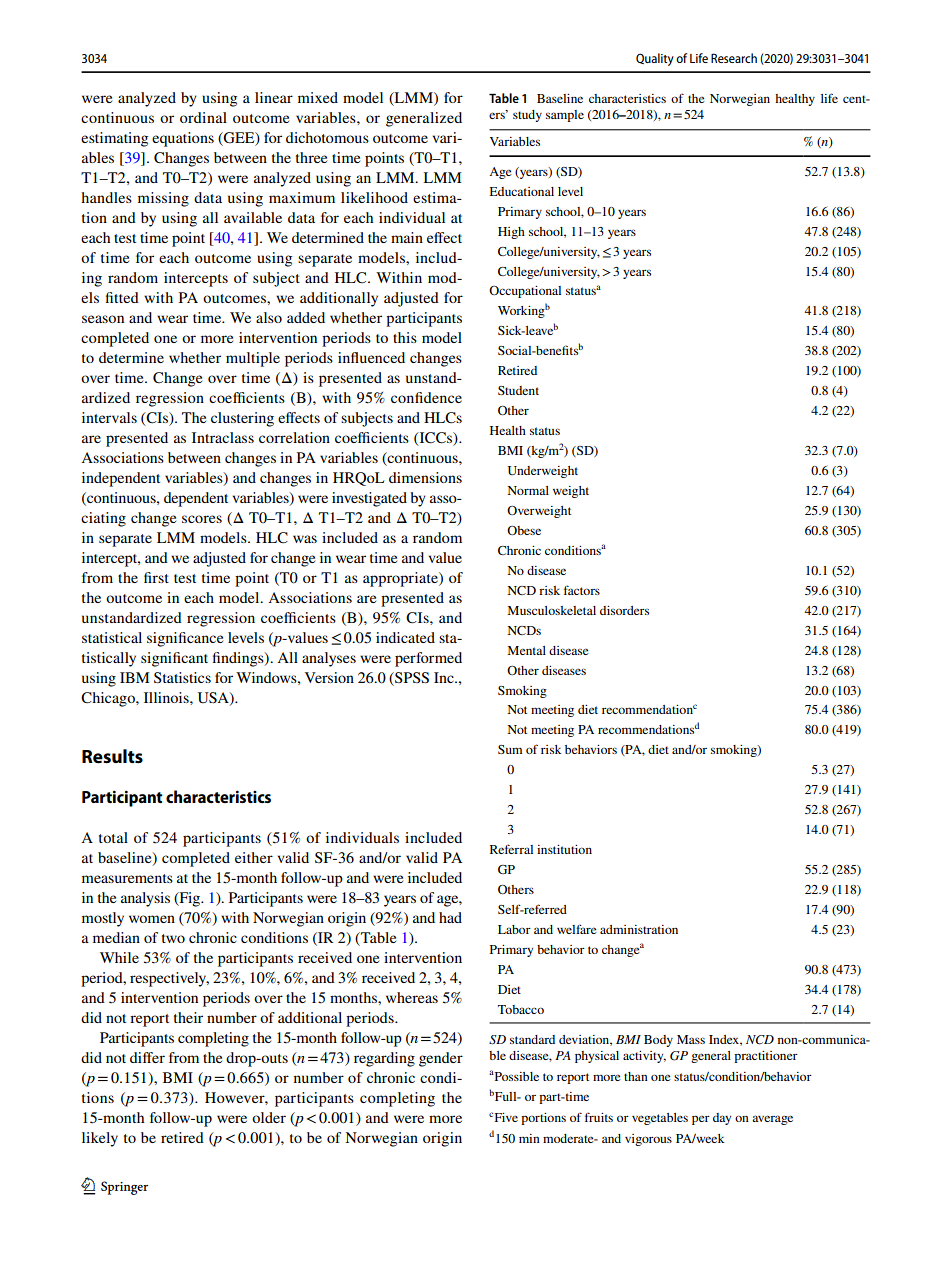 This screenshot has height=1265, width=952. What do you see at coordinates (722, 1119) in the screenshot?
I see `day` at bounding box center [722, 1119].
